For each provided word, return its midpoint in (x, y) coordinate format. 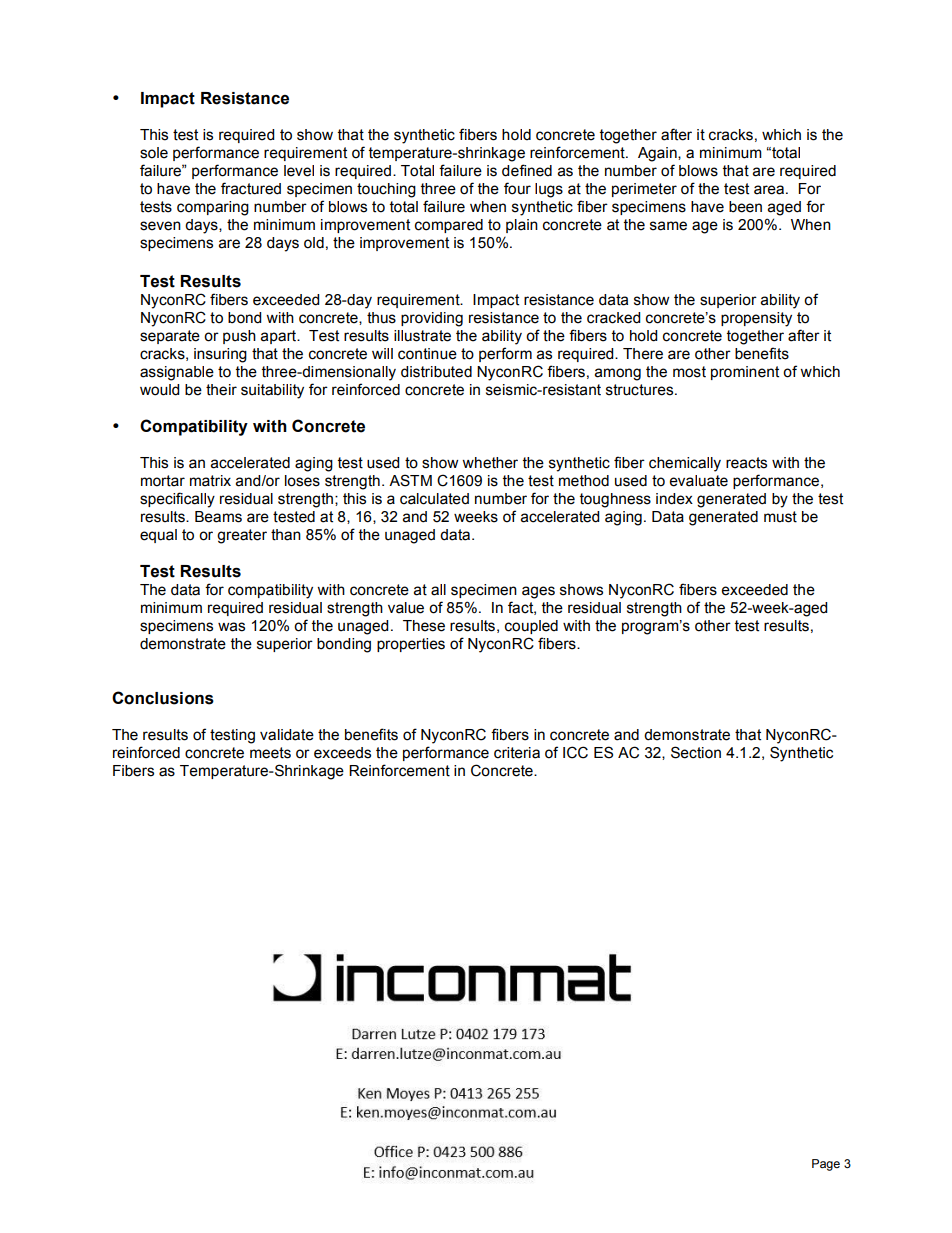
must (780, 517)
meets (270, 753)
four (517, 188)
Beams (218, 517)
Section (696, 752)
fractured (251, 188)
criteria (517, 753)
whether (490, 463)
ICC (575, 752)
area (769, 190)
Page (826, 1165)
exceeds (342, 753)
